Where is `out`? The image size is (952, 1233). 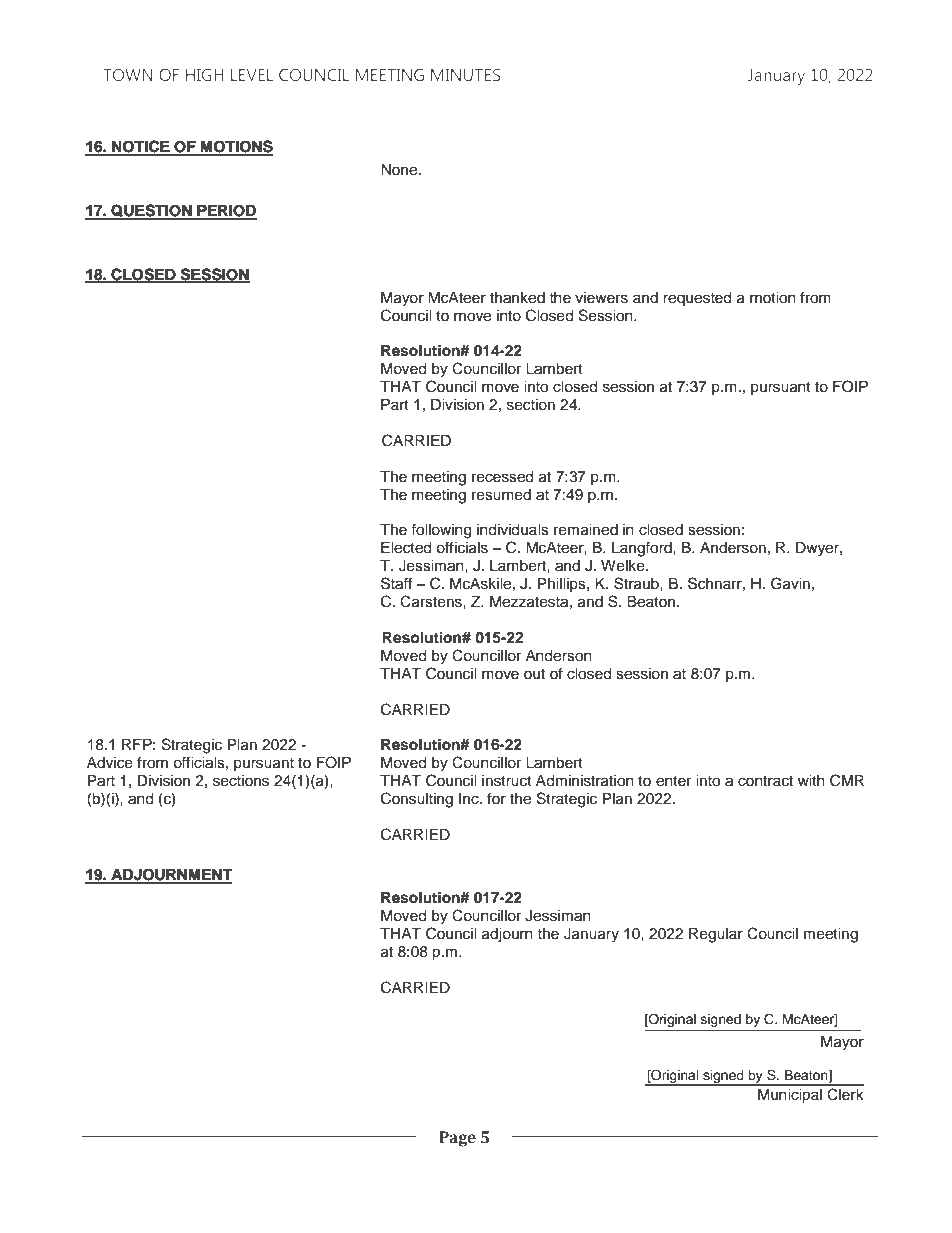 out is located at coordinates (534, 674).
